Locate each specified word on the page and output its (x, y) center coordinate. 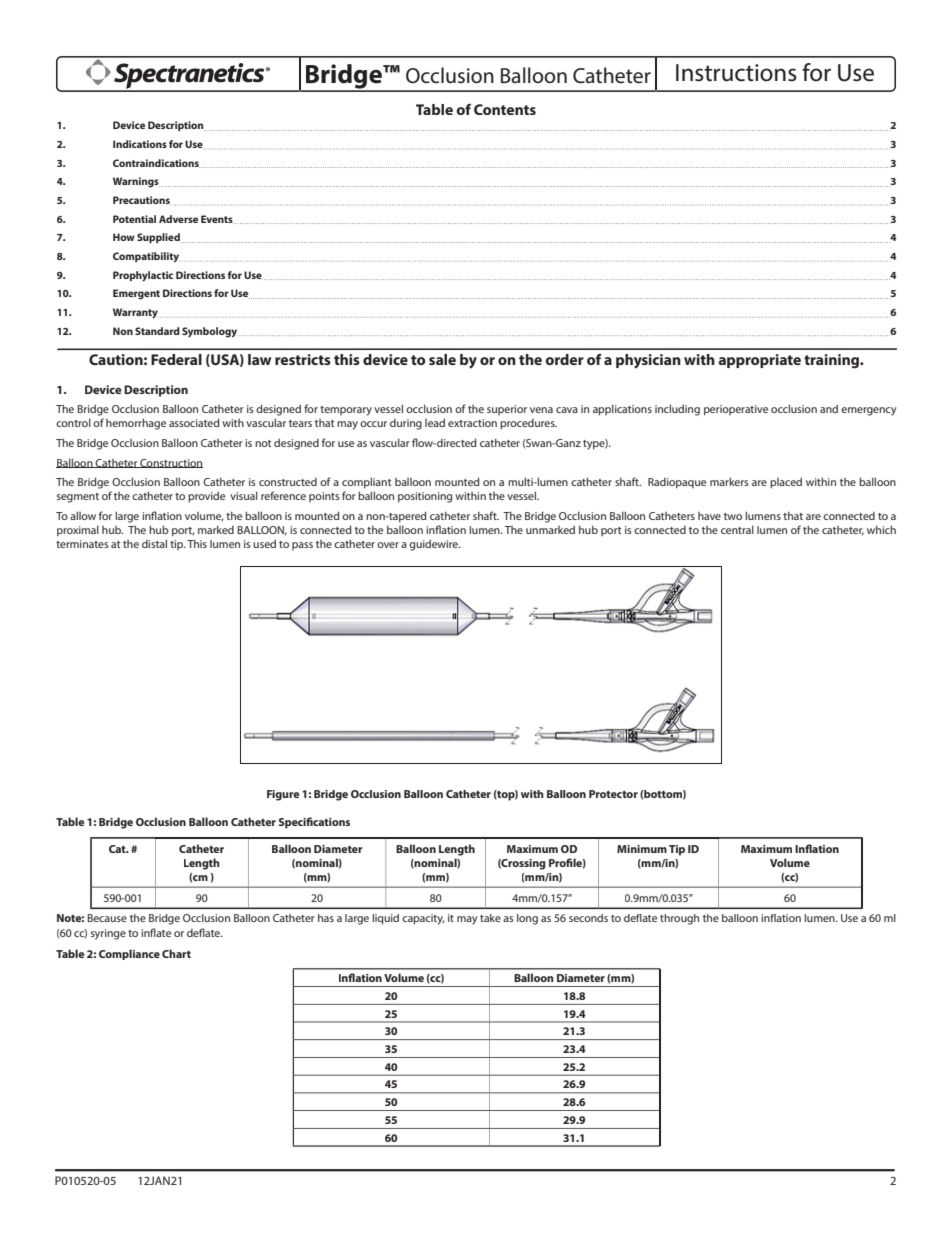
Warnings (136, 182)
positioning (425, 497)
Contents (505, 109)
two (733, 516)
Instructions (736, 73)
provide (206, 497)
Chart (176, 953)
